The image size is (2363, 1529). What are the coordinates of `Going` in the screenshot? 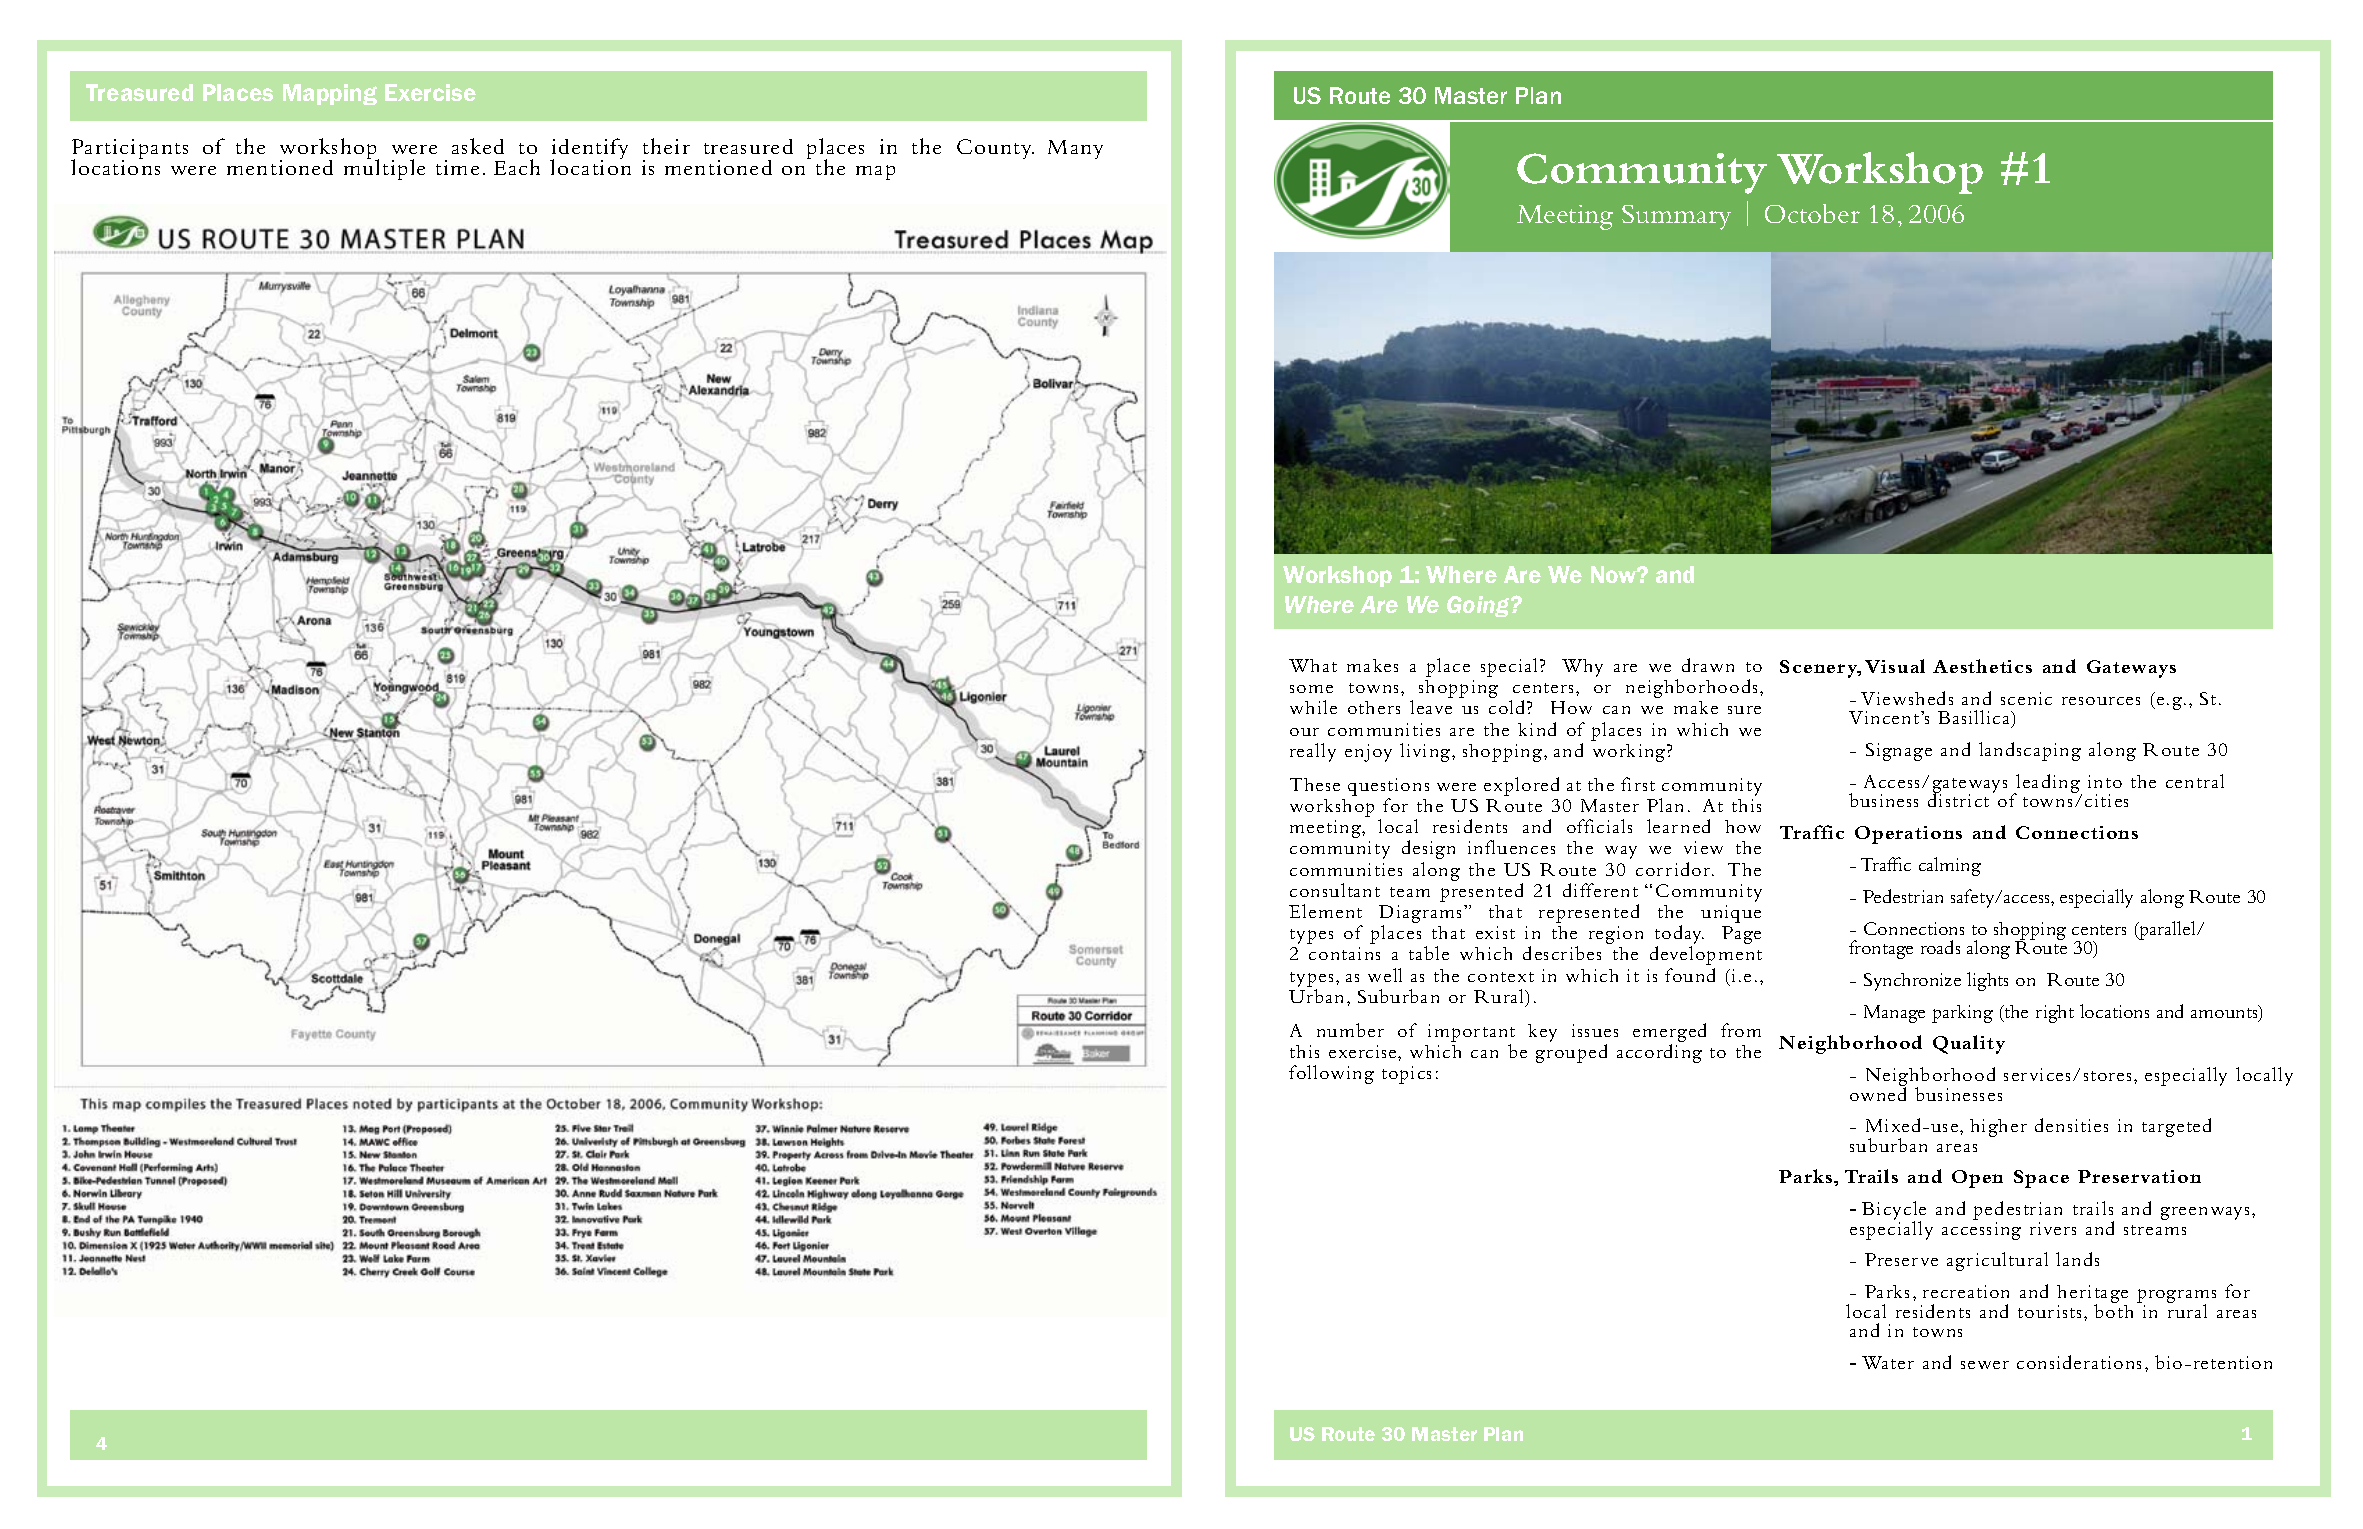 It's located at (1479, 606).
